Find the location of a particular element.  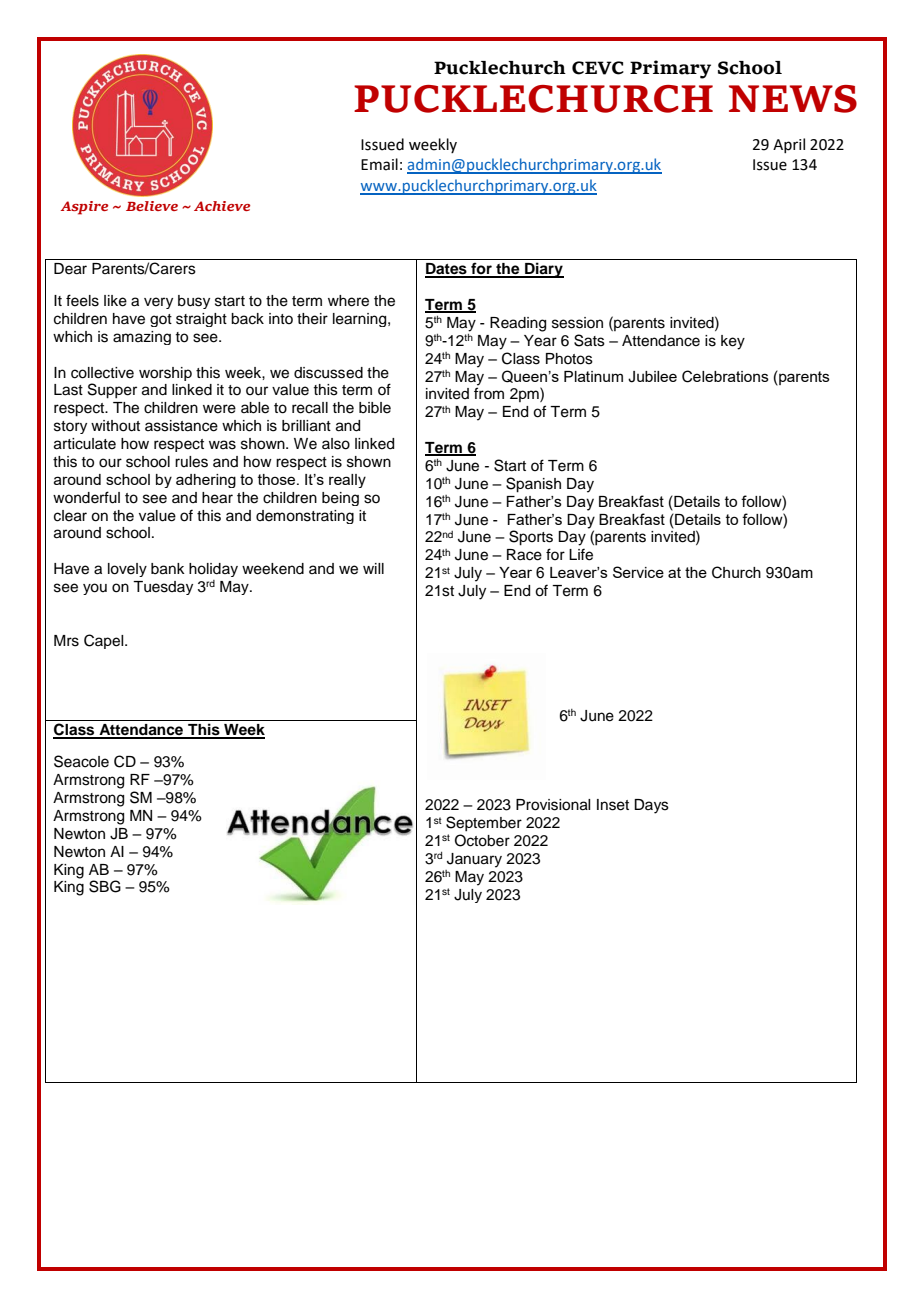

adhering is located at coordinates (206, 481).
